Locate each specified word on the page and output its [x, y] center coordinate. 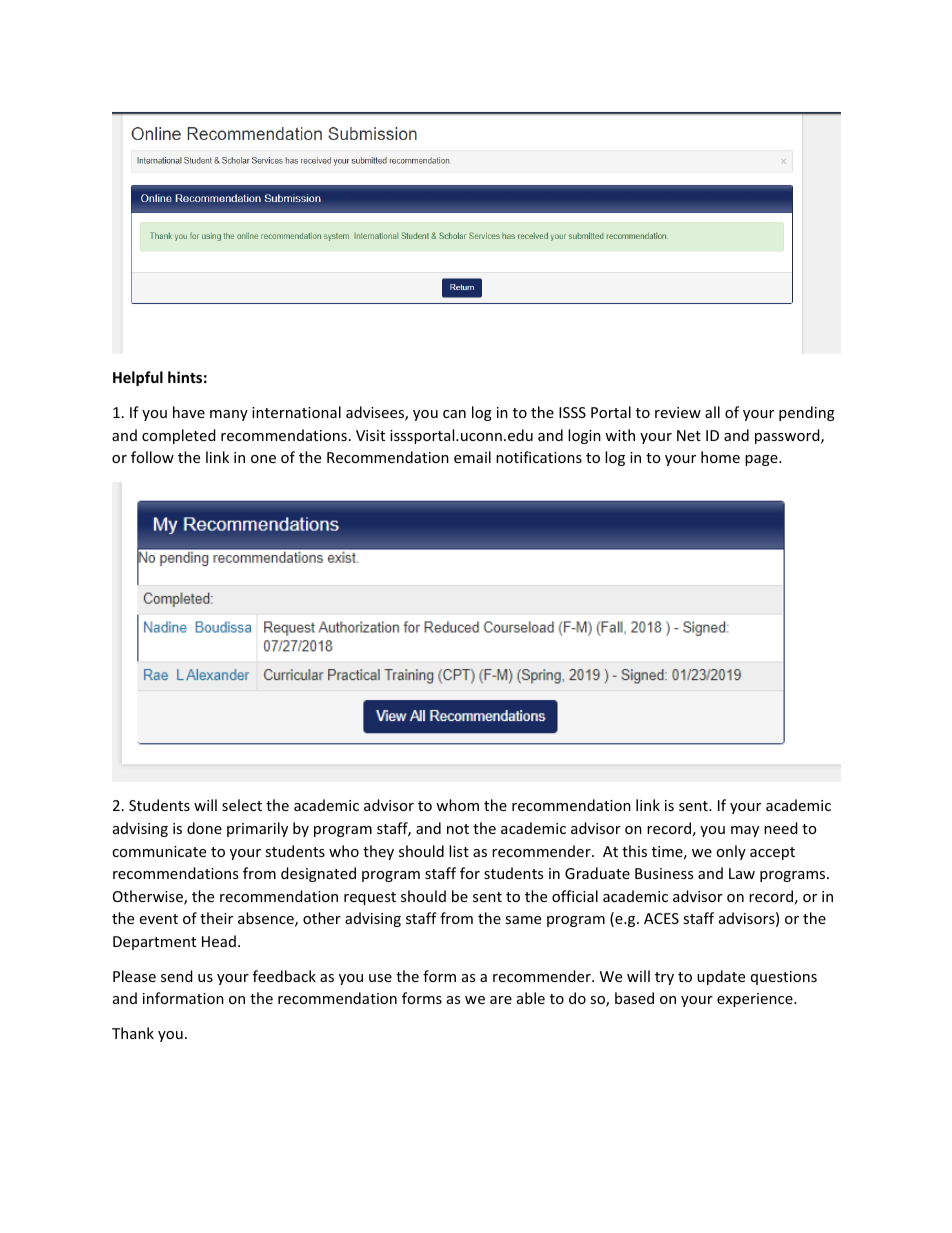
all [712, 412]
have [189, 412]
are [501, 1000]
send [177, 976]
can [454, 414]
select [242, 805]
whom [457, 805]
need [781, 828]
